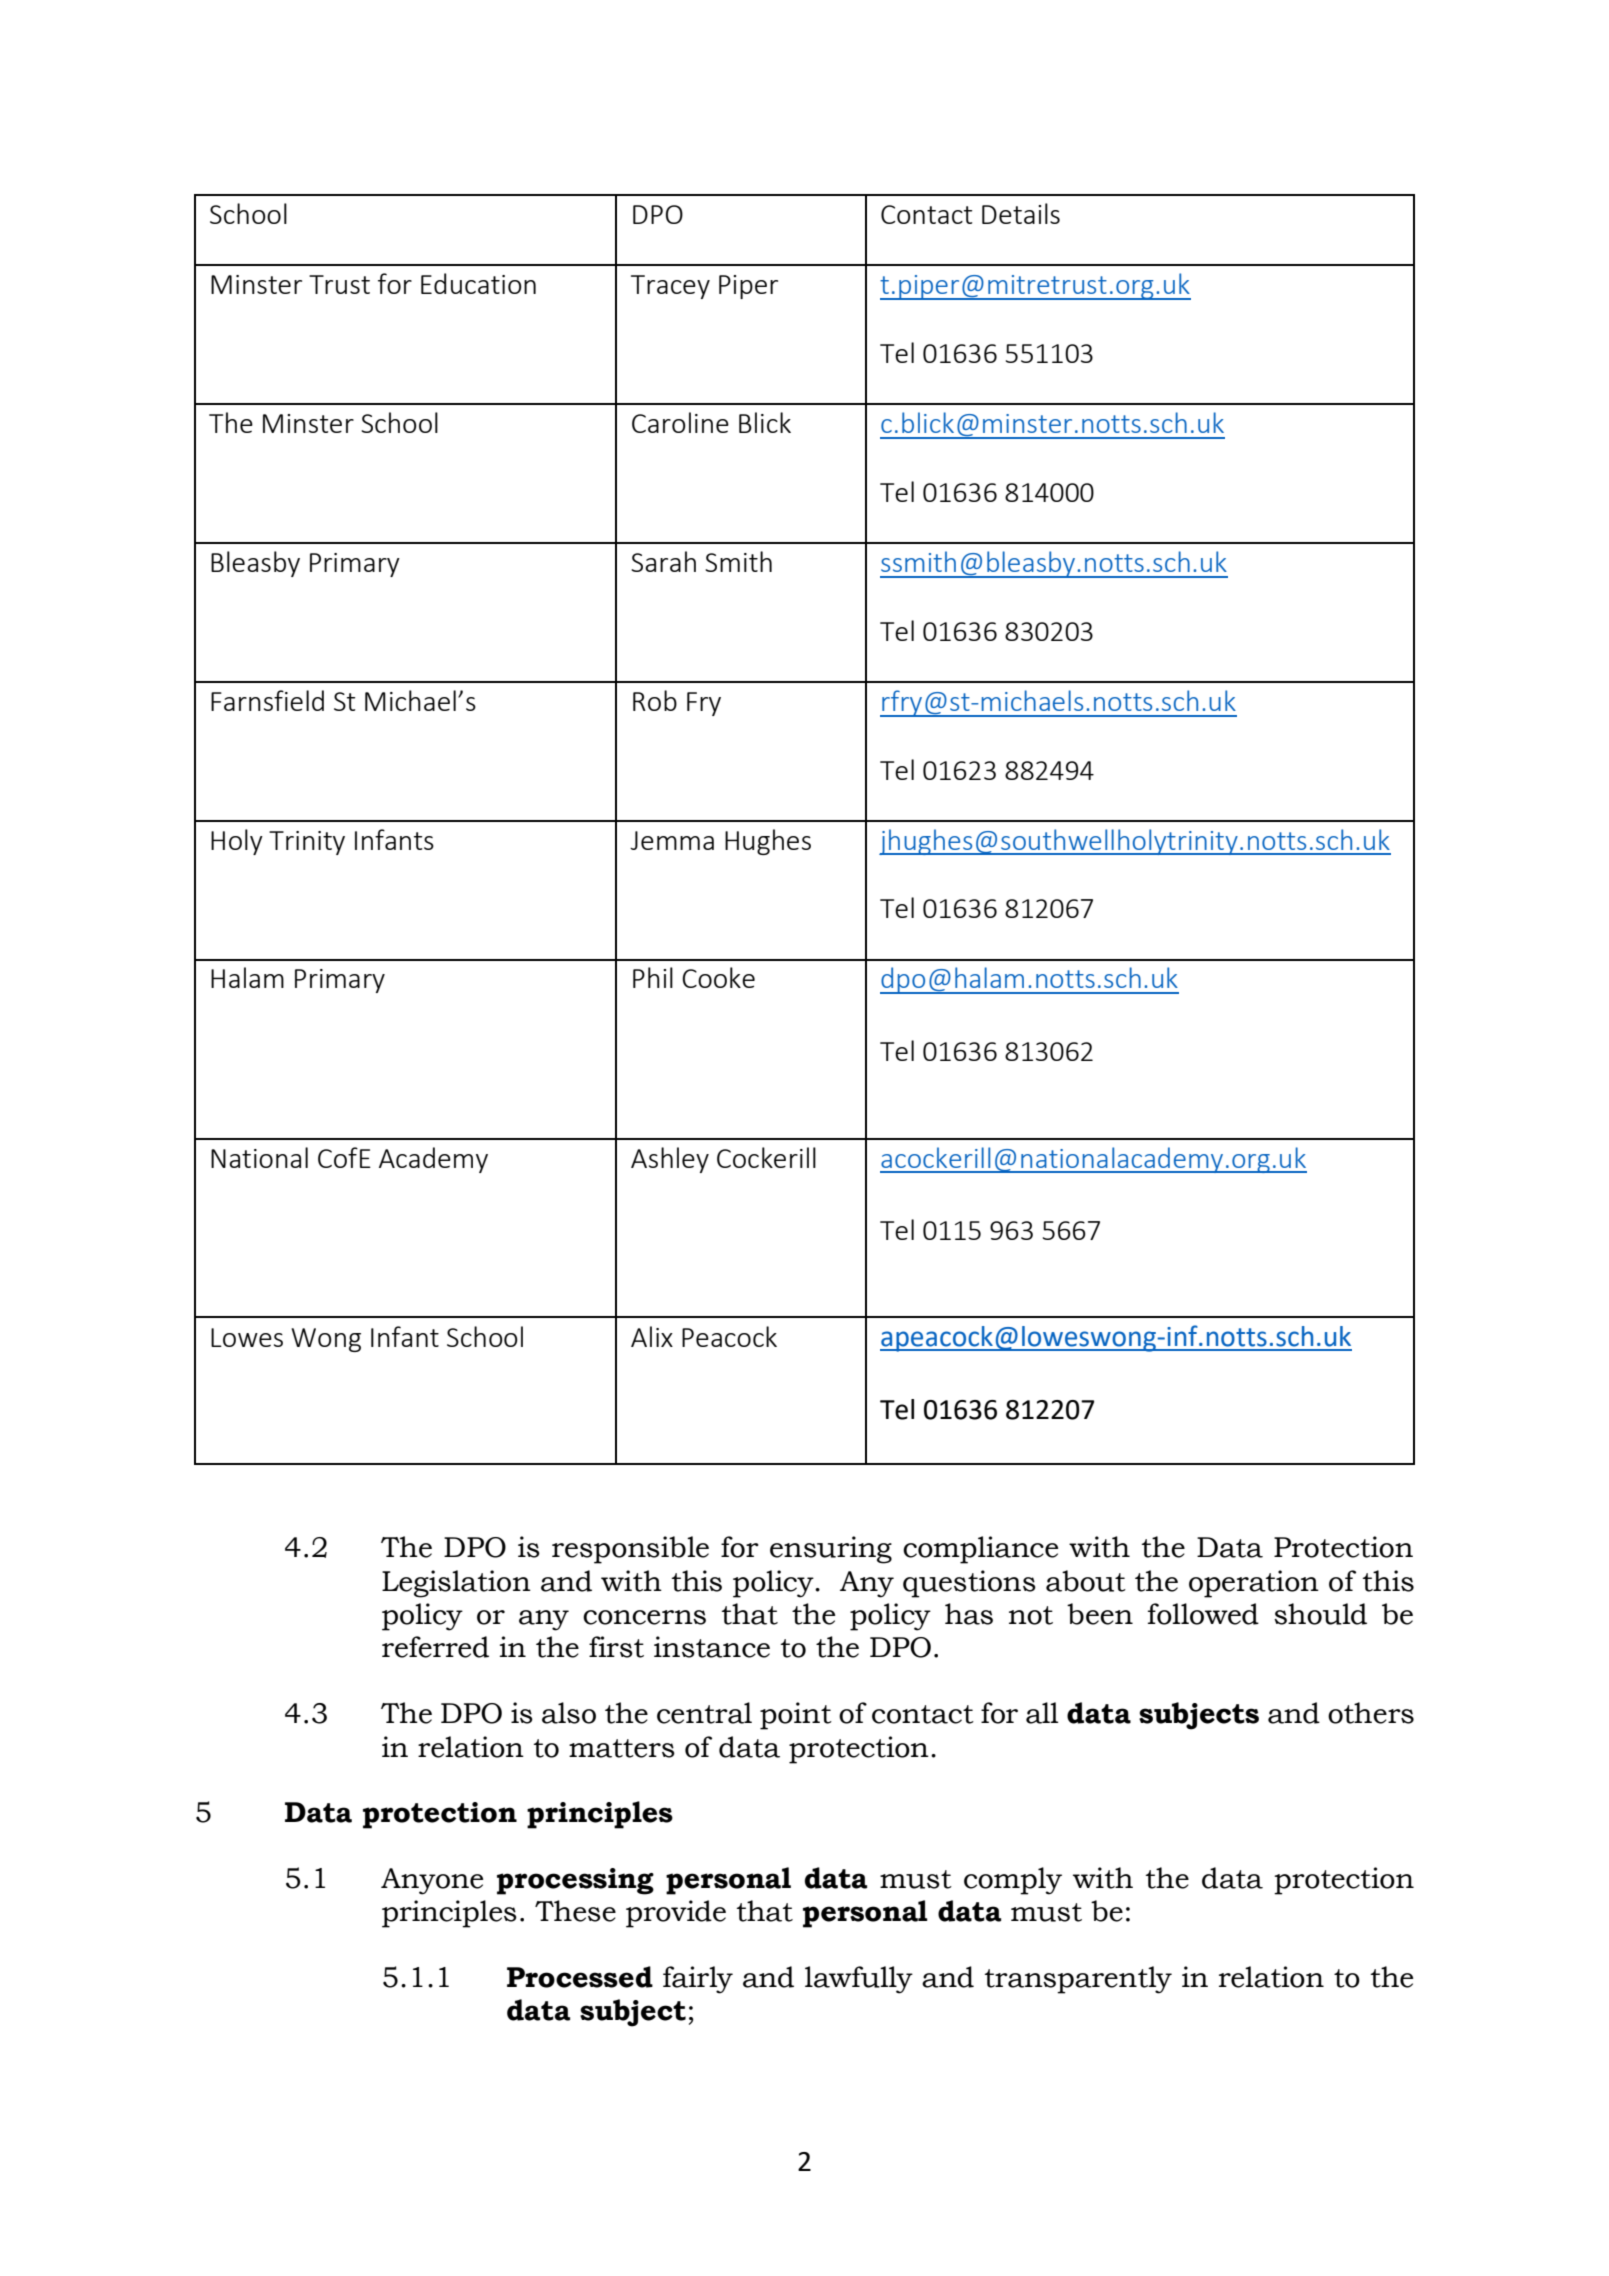 The width and height of the screenshot is (1609, 2276). What do you see at coordinates (1254, 1584) in the screenshot?
I see `operation` at bounding box center [1254, 1584].
